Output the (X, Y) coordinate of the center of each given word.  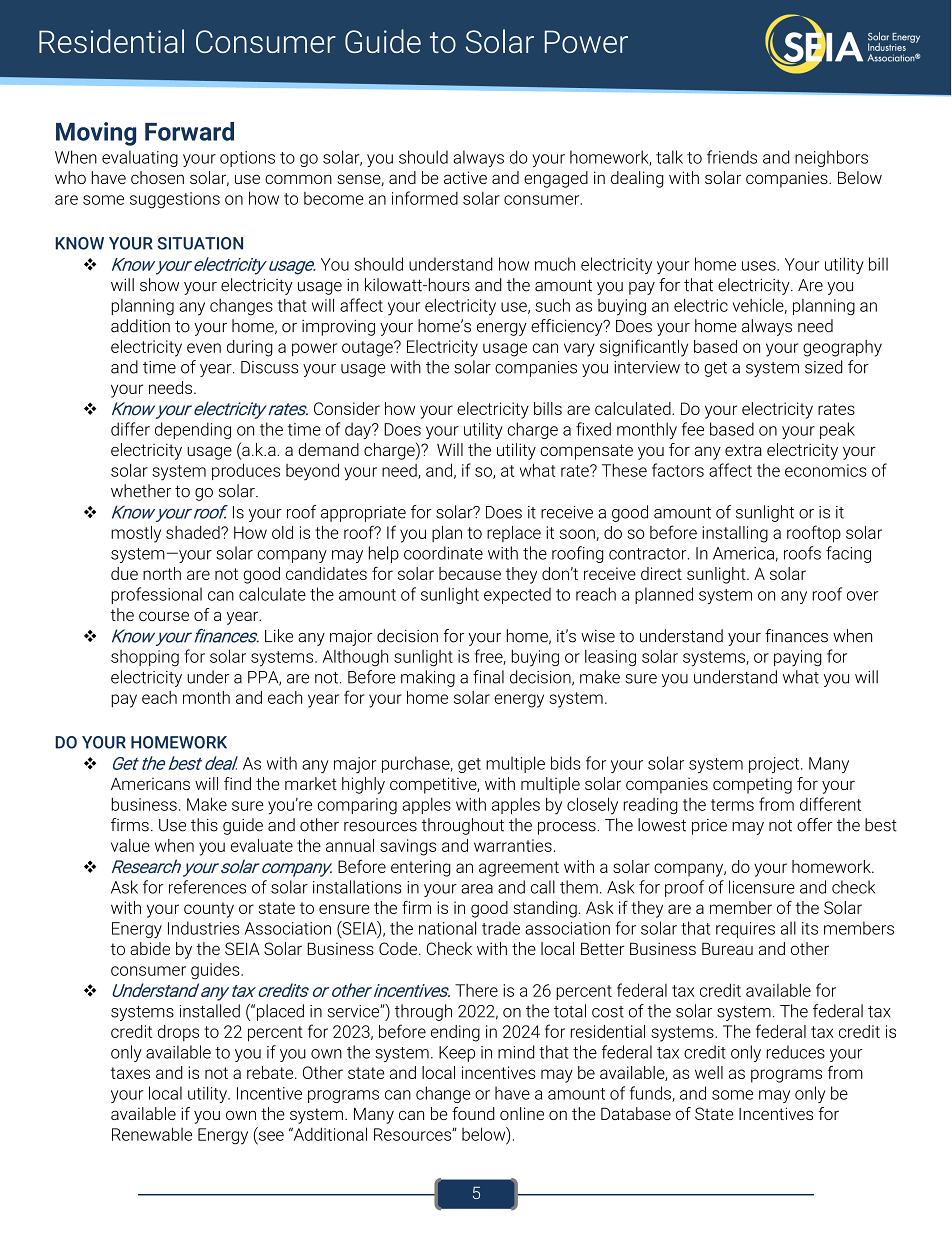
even (204, 348)
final (488, 677)
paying (798, 658)
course (164, 616)
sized (824, 367)
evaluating (140, 158)
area (477, 889)
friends (732, 157)
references (207, 887)
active (465, 177)
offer (815, 825)
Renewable (152, 1134)
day (359, 430)
